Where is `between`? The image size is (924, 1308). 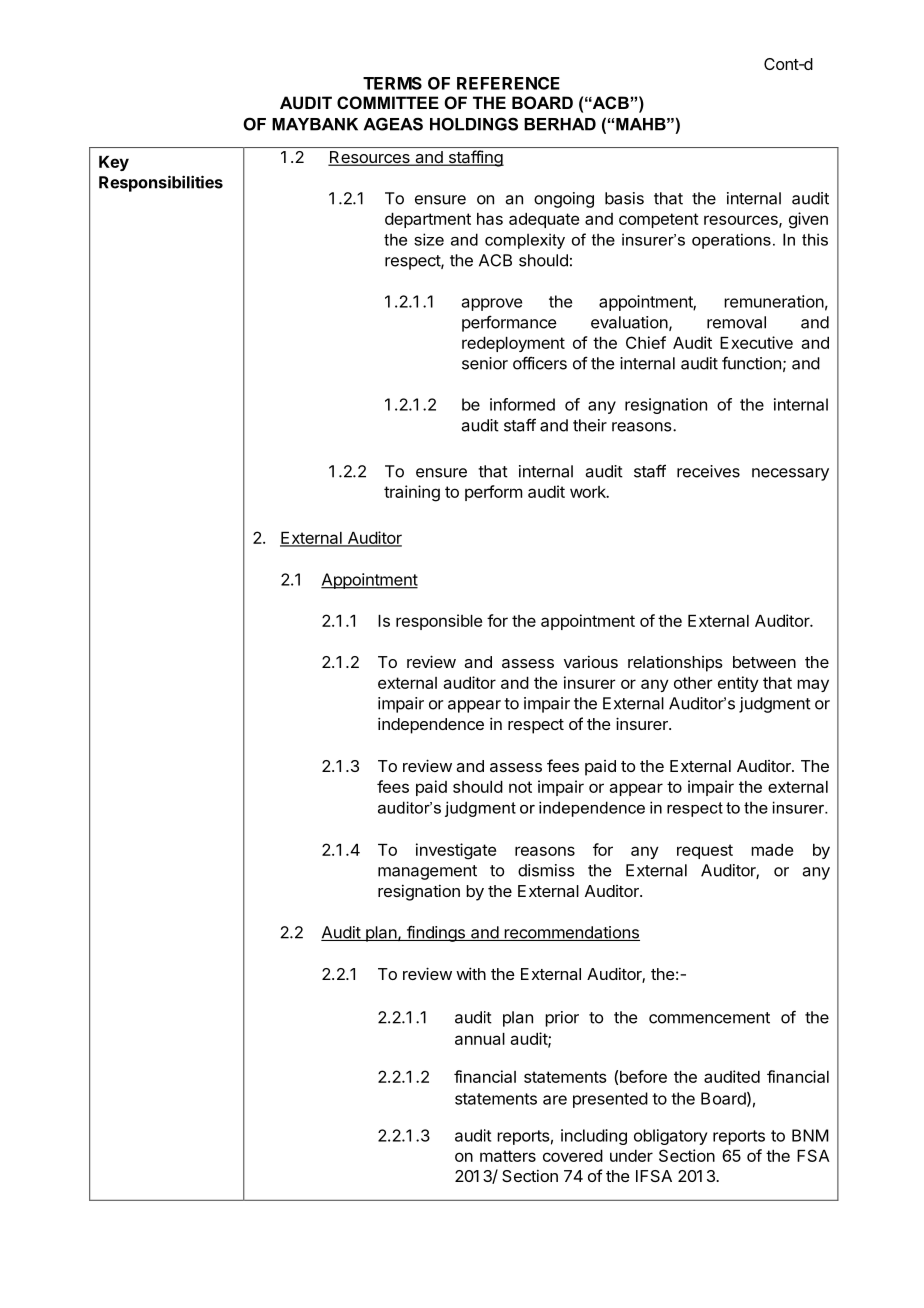
between is located at coordinates (764, 662).
